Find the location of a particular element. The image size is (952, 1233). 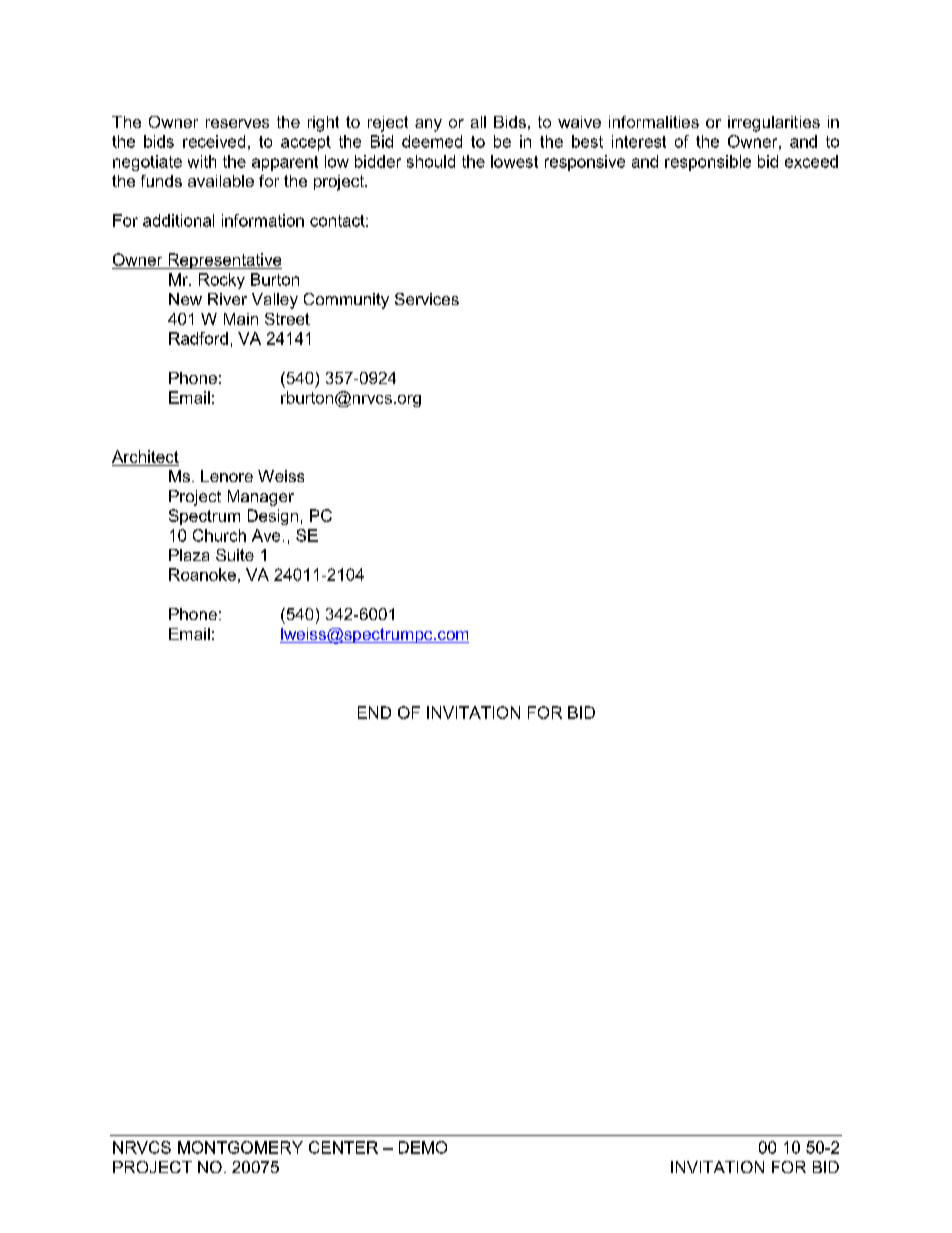

lowest is located at coordinates (514, 161).
